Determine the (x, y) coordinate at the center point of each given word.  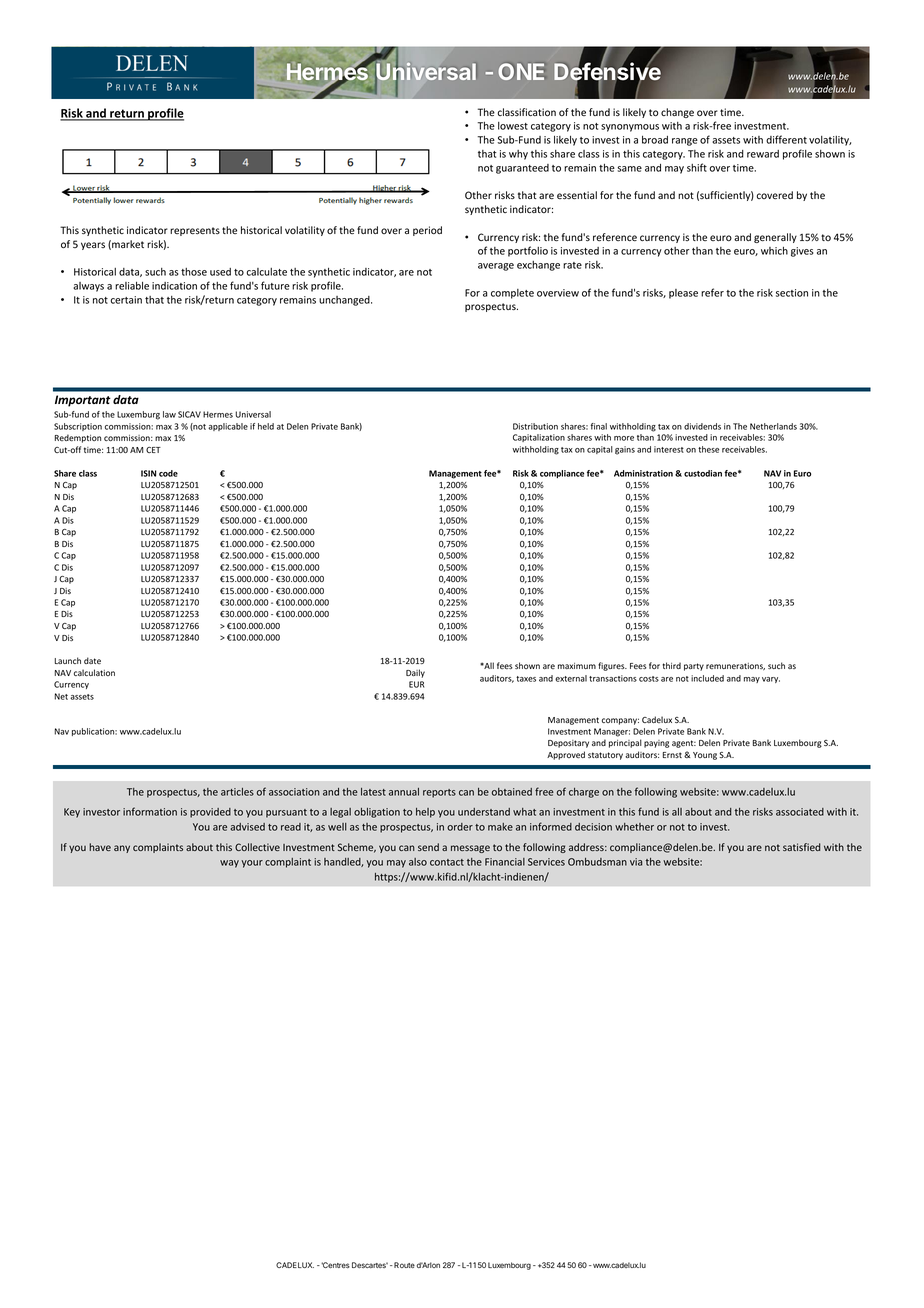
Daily (415, 673)
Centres (335, 1265)
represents (195, 231)
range (685, 142)
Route (403, 1265)
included (707, 678)
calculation (94, 672)
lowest (513, 126)
